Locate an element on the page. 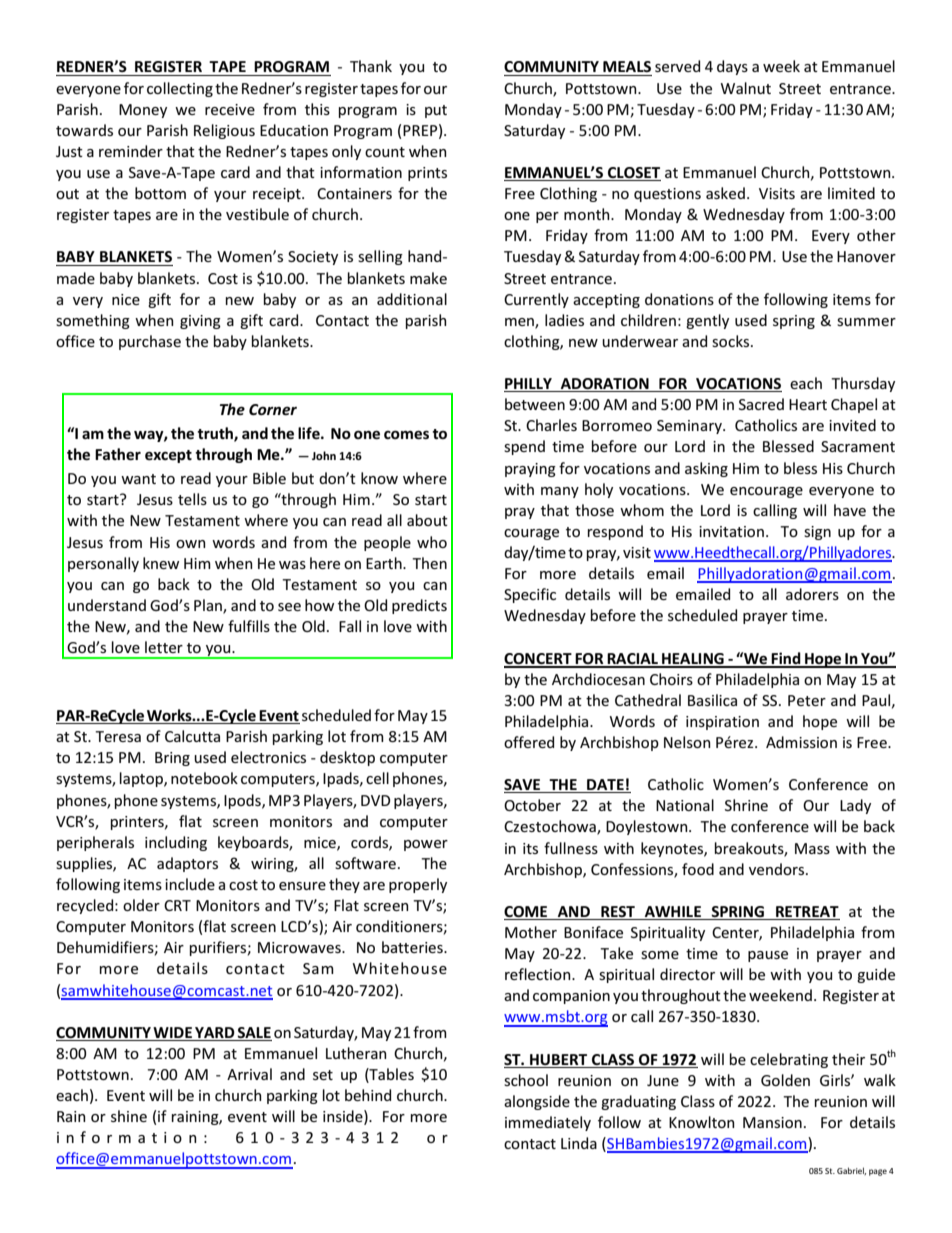 The image size is (952, 1233). days is located at coordinates (732, 67).
